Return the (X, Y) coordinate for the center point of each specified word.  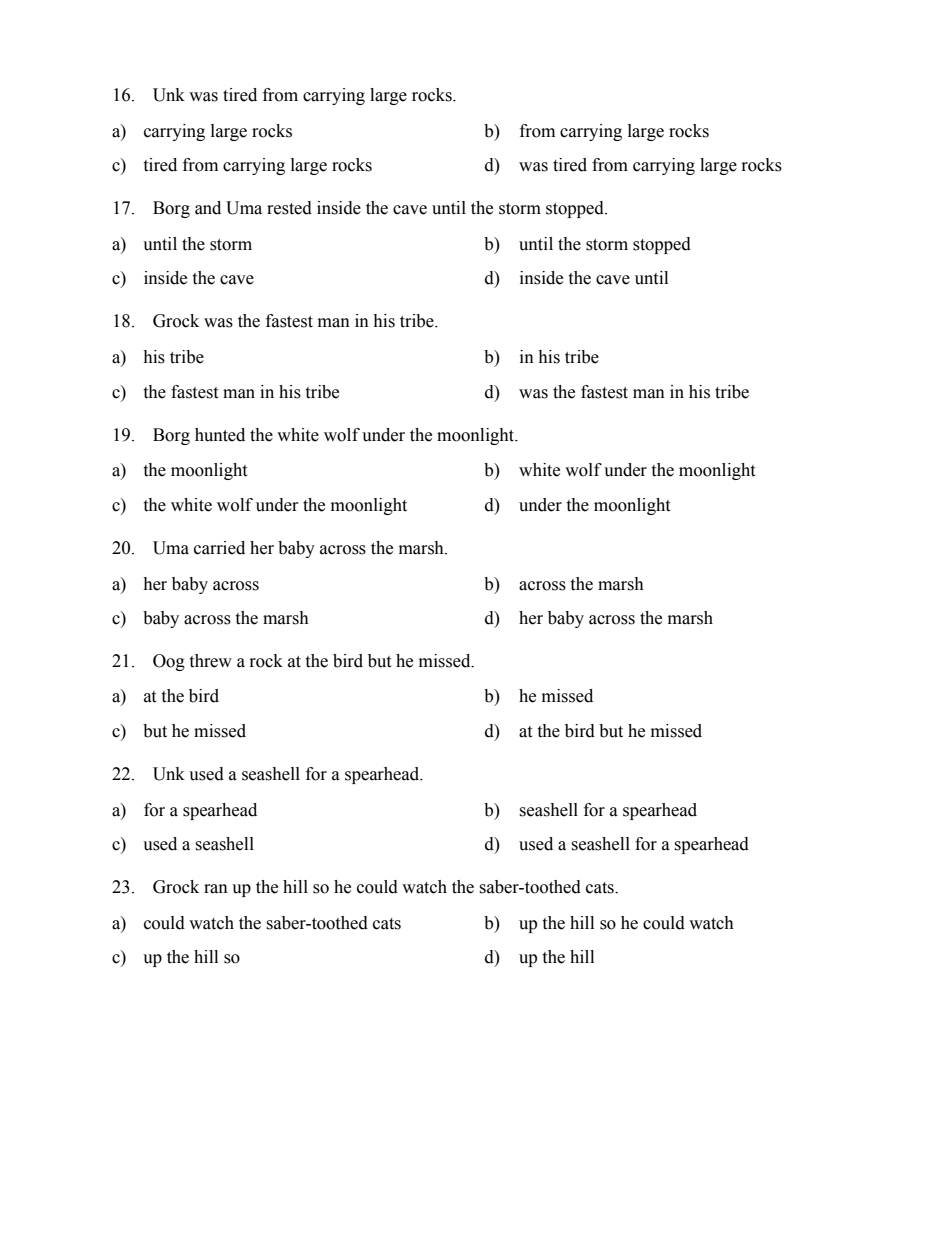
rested (289, 208)
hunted (220, 435)
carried (219, 548)
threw (210, 661)
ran (216, 889)
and (208, 208)
